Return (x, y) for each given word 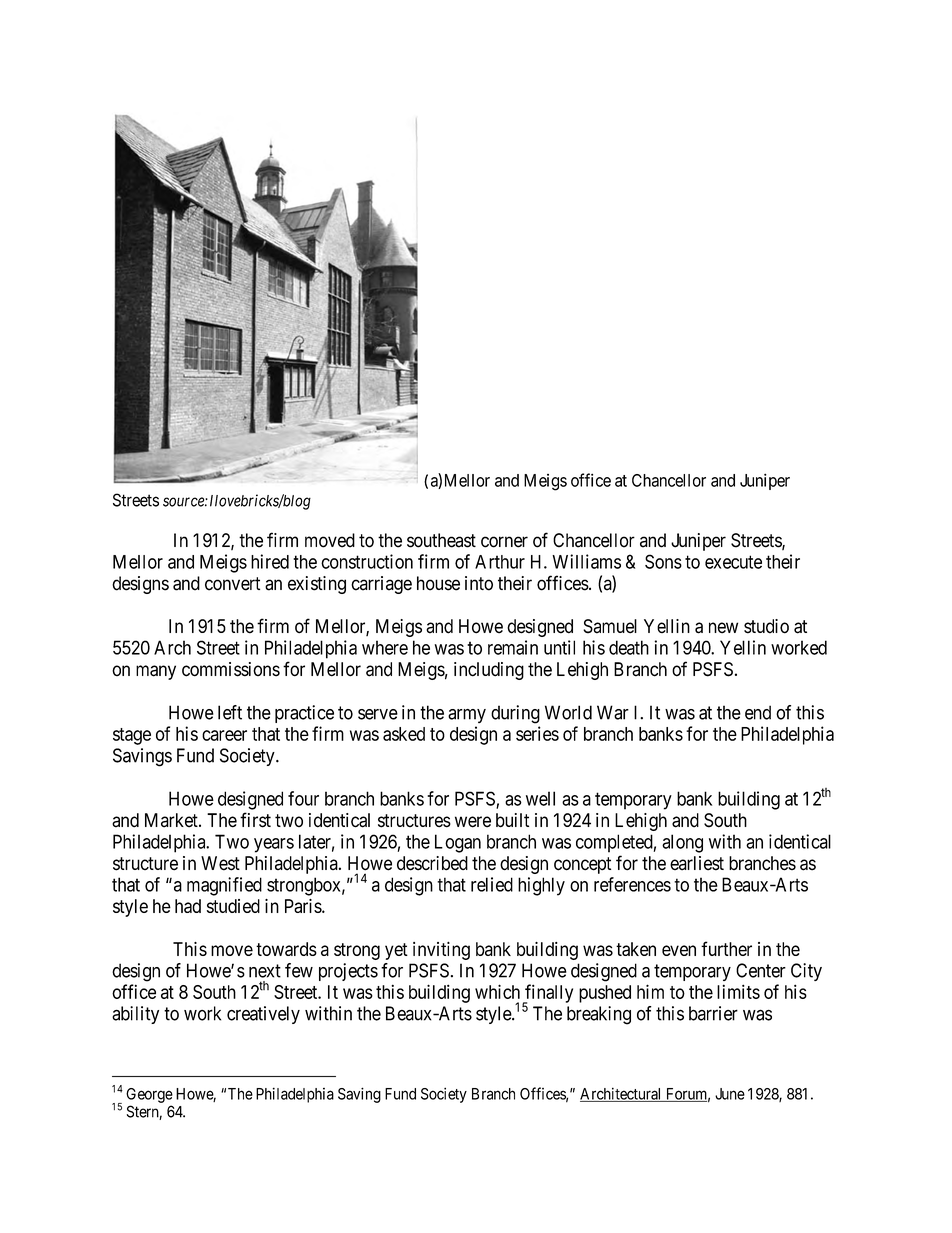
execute (733, 562)
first (255, 820)
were (473, 822)
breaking (599, 1015)
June (730, 1094)
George (149, 1095)
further (726, 948)
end (758, 712)
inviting (441, 951)
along (682, 843)
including (489, 671)
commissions (231, 669)
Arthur (500, 562)
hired (270, 561)
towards (286, 949)
